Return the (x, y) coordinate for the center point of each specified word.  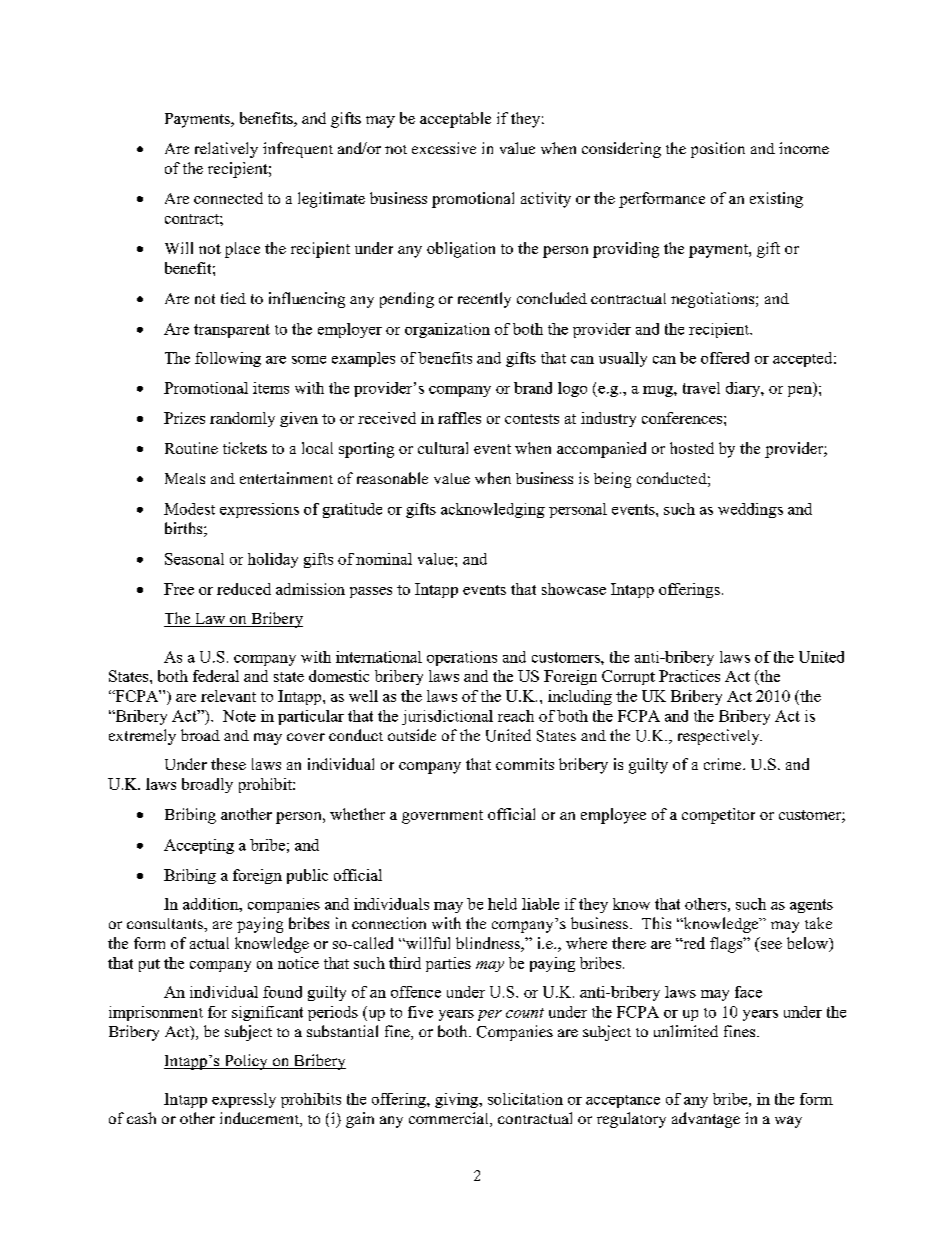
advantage (706, 1120)
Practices (689, 676)
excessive (444, 148)
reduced (244, 589)
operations (462, 658)
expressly (244, 1100)
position (718, 150)
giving (458, 1100)
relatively (226, 150)
